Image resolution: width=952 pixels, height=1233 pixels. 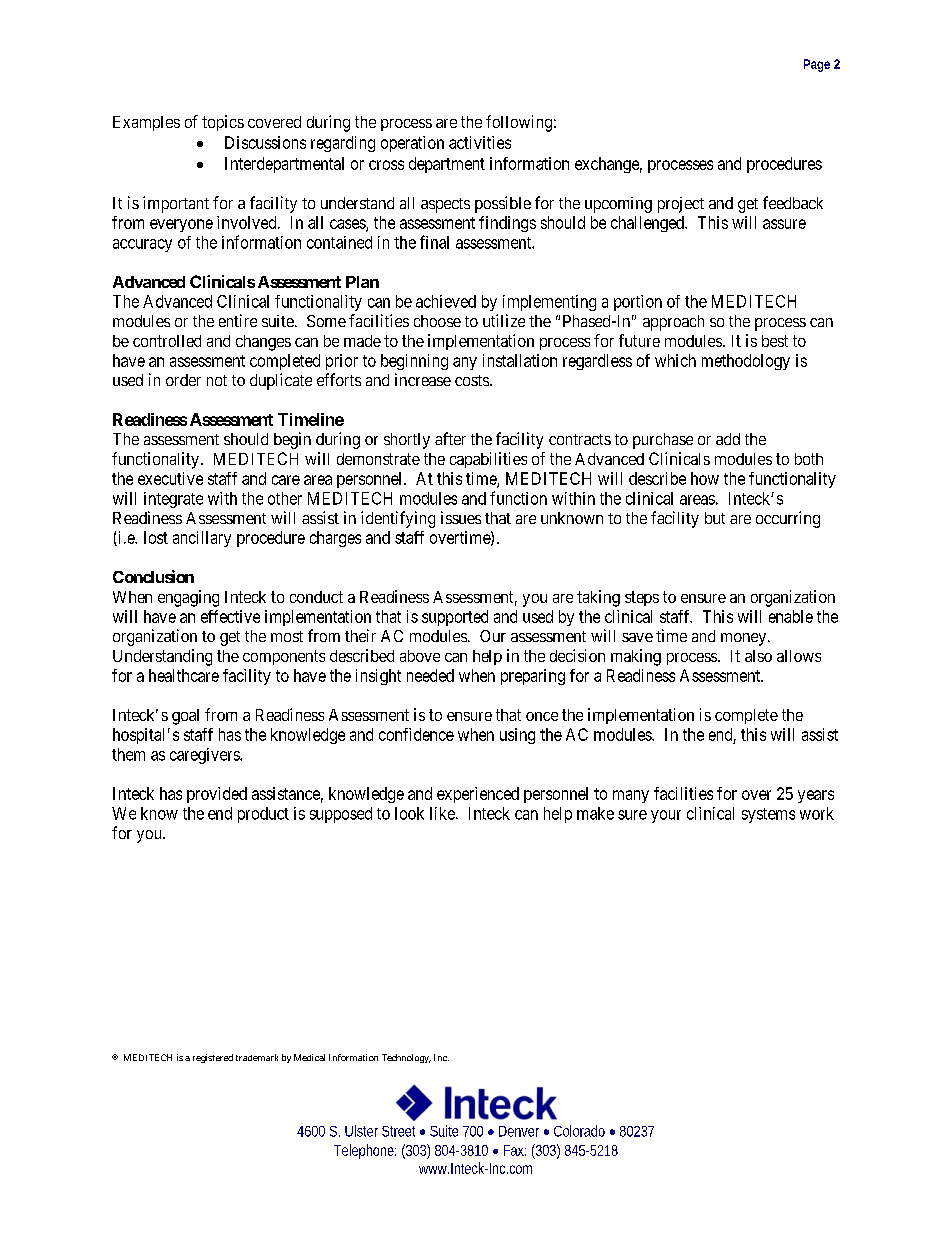 What do you see at coordinates (519, 123) in the document?
I see `following` at bounding box center [519, 123].
